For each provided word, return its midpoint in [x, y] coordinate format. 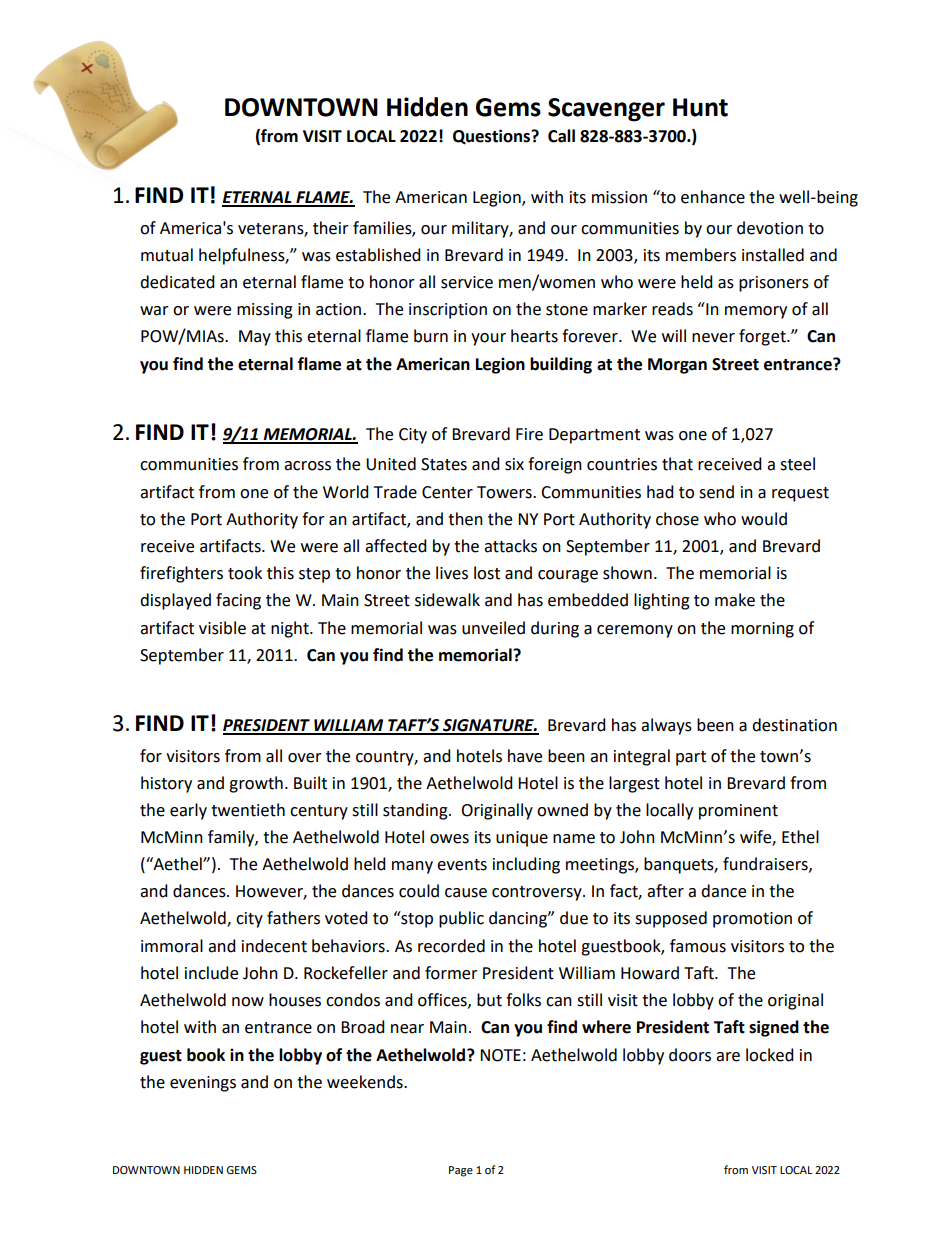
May [255, 338]
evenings [203, 1084]
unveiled [493, 628]
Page [461, 1171]
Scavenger [606, 110]
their [331, 228]
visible [222, 628]
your [488, 339]
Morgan [677, 366]
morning [762, 630]
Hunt [700, 107]
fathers [293, 918]
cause [466, 893]
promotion [752, 920]
